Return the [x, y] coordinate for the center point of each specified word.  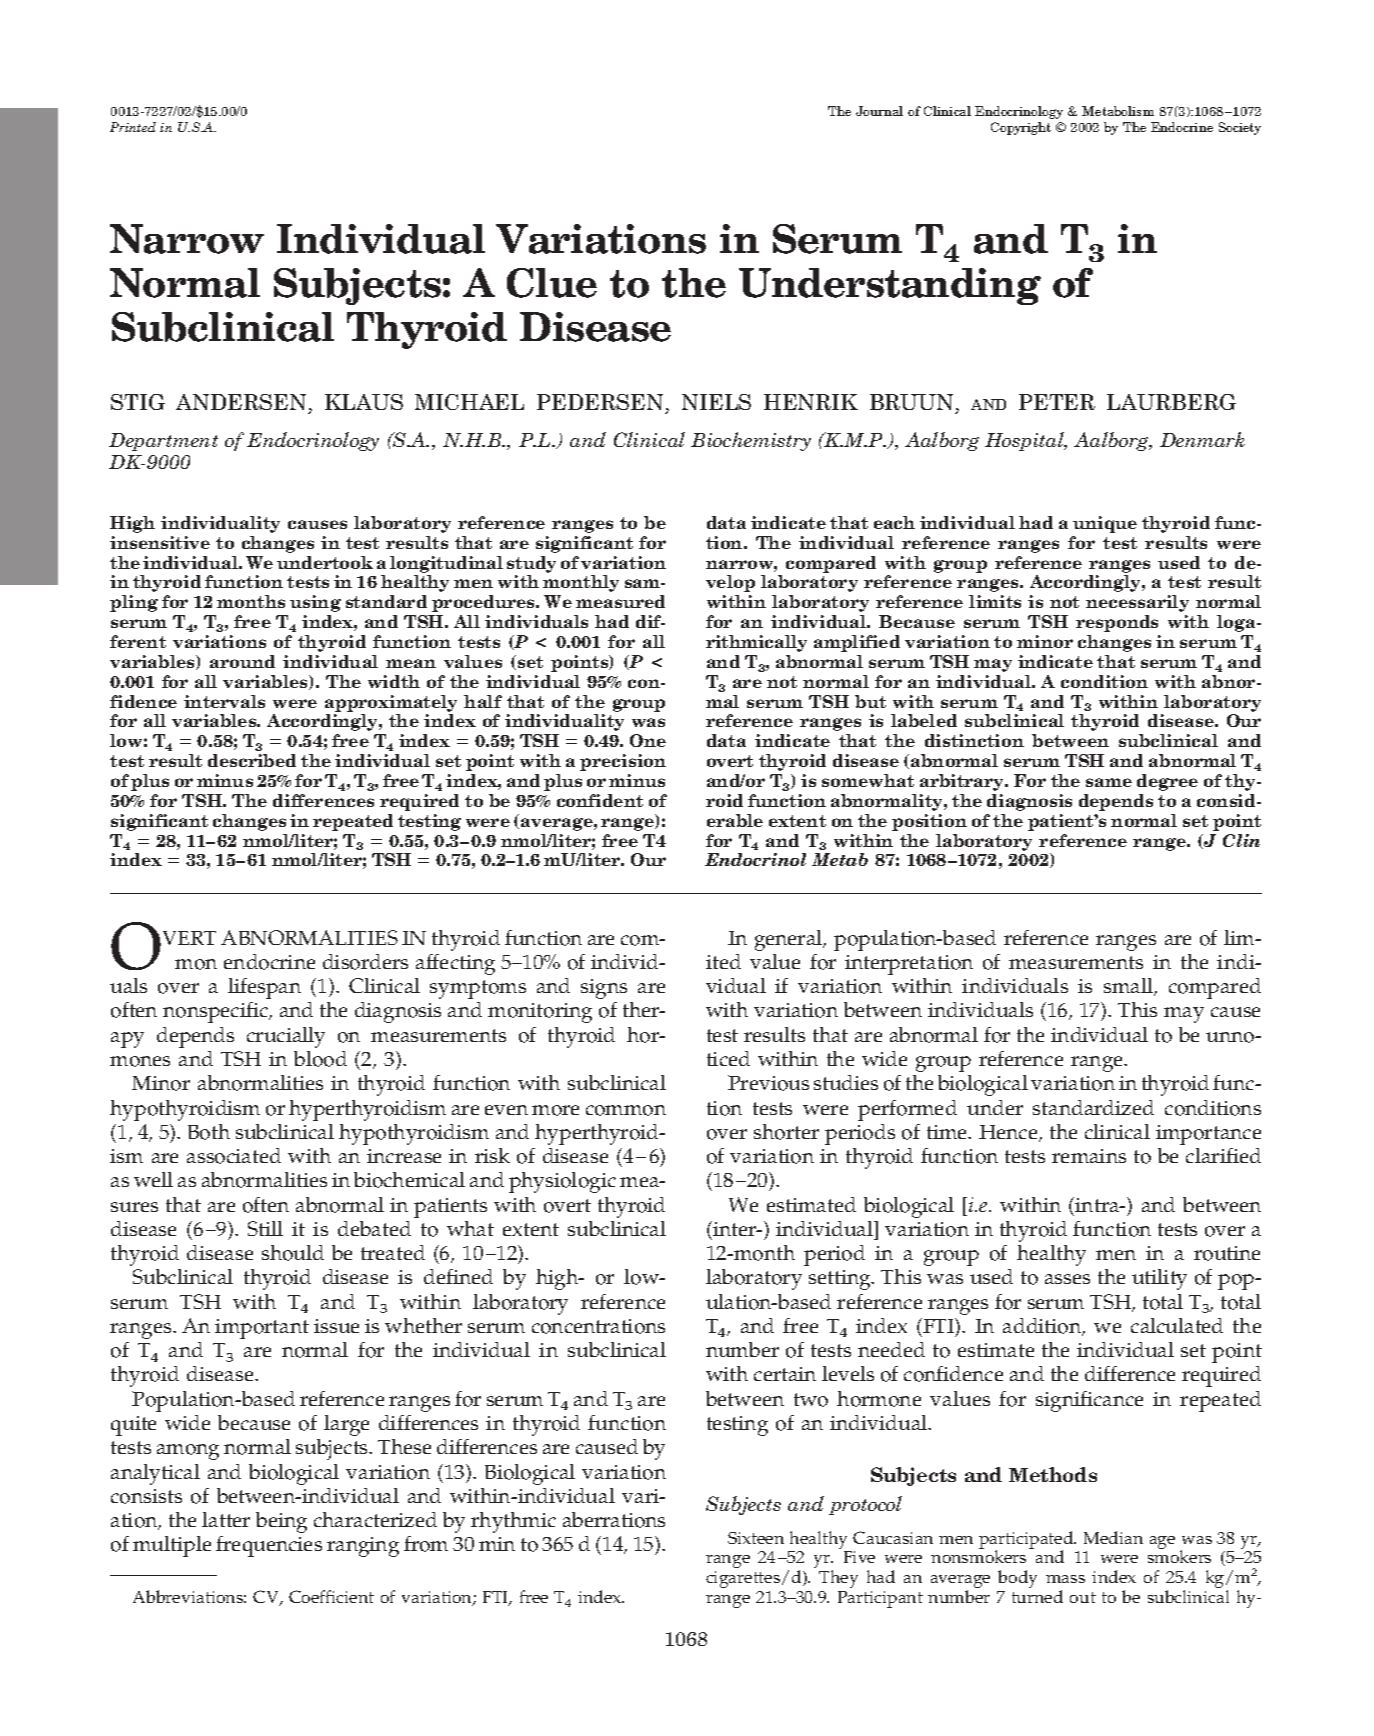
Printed [133, 127]
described [252, 760]
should [293, 1253]
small [1130, 987]
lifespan [264, 988]
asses [1067, 1279]
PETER [1057, 402]
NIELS [716, 402]
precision [623, 762]
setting [841, 1280]
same [1109, 782]
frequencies [269, 1546]
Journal [879, 111]
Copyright [1021, 128]
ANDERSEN [241, 402]
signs [604, 989]
